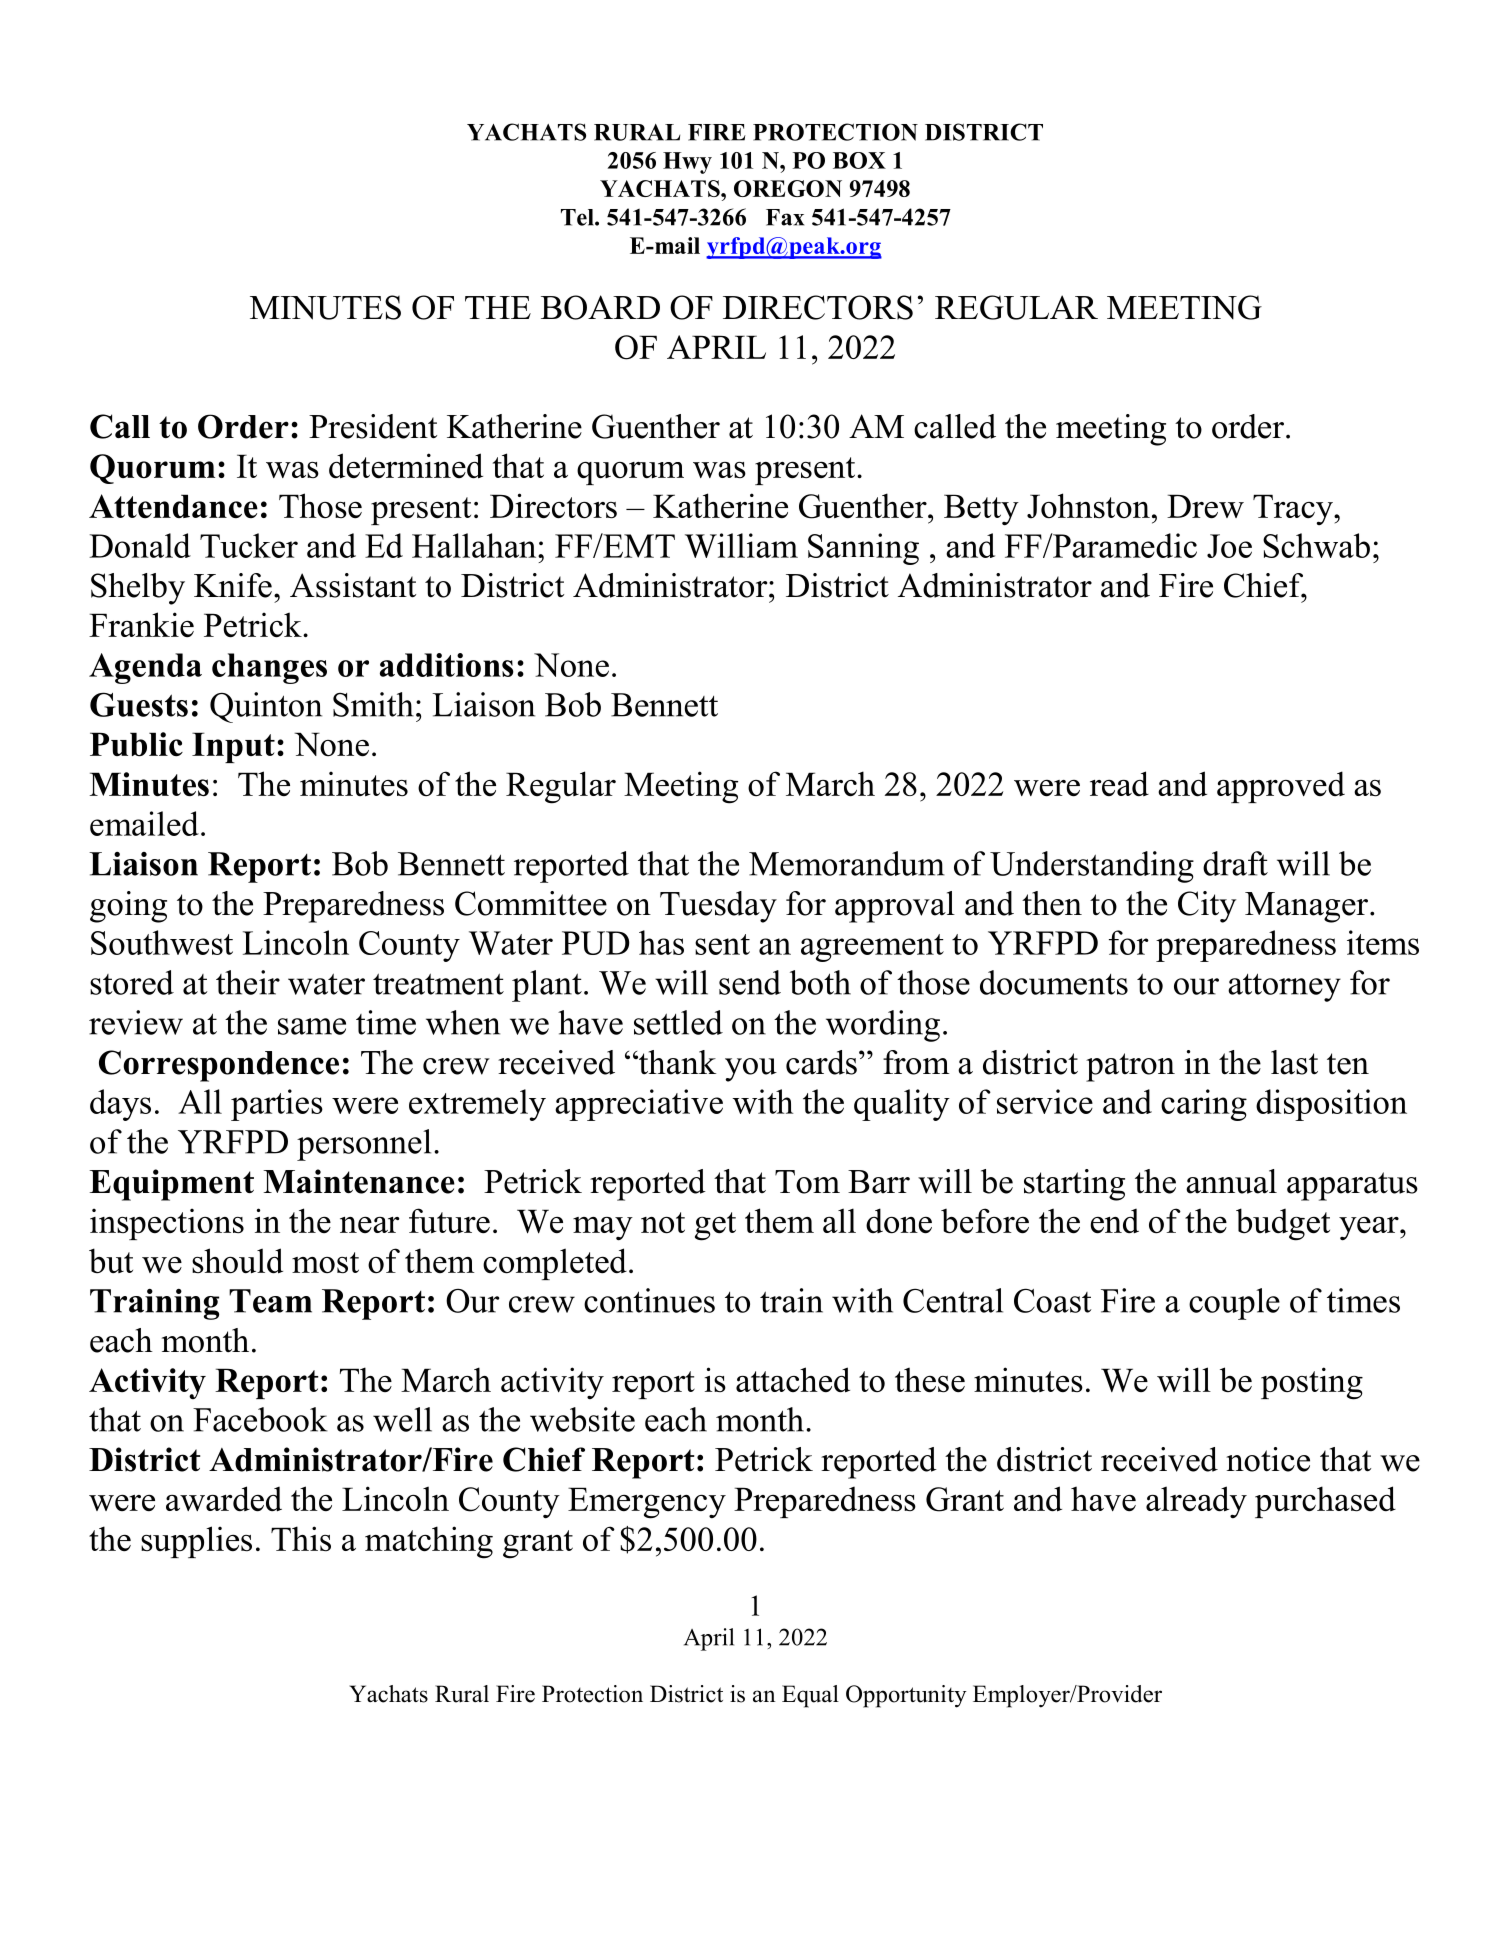  What do you see at coordinates (859, 160) in the screenshot?
I see `BOX` at bounding box center [859, 160].
